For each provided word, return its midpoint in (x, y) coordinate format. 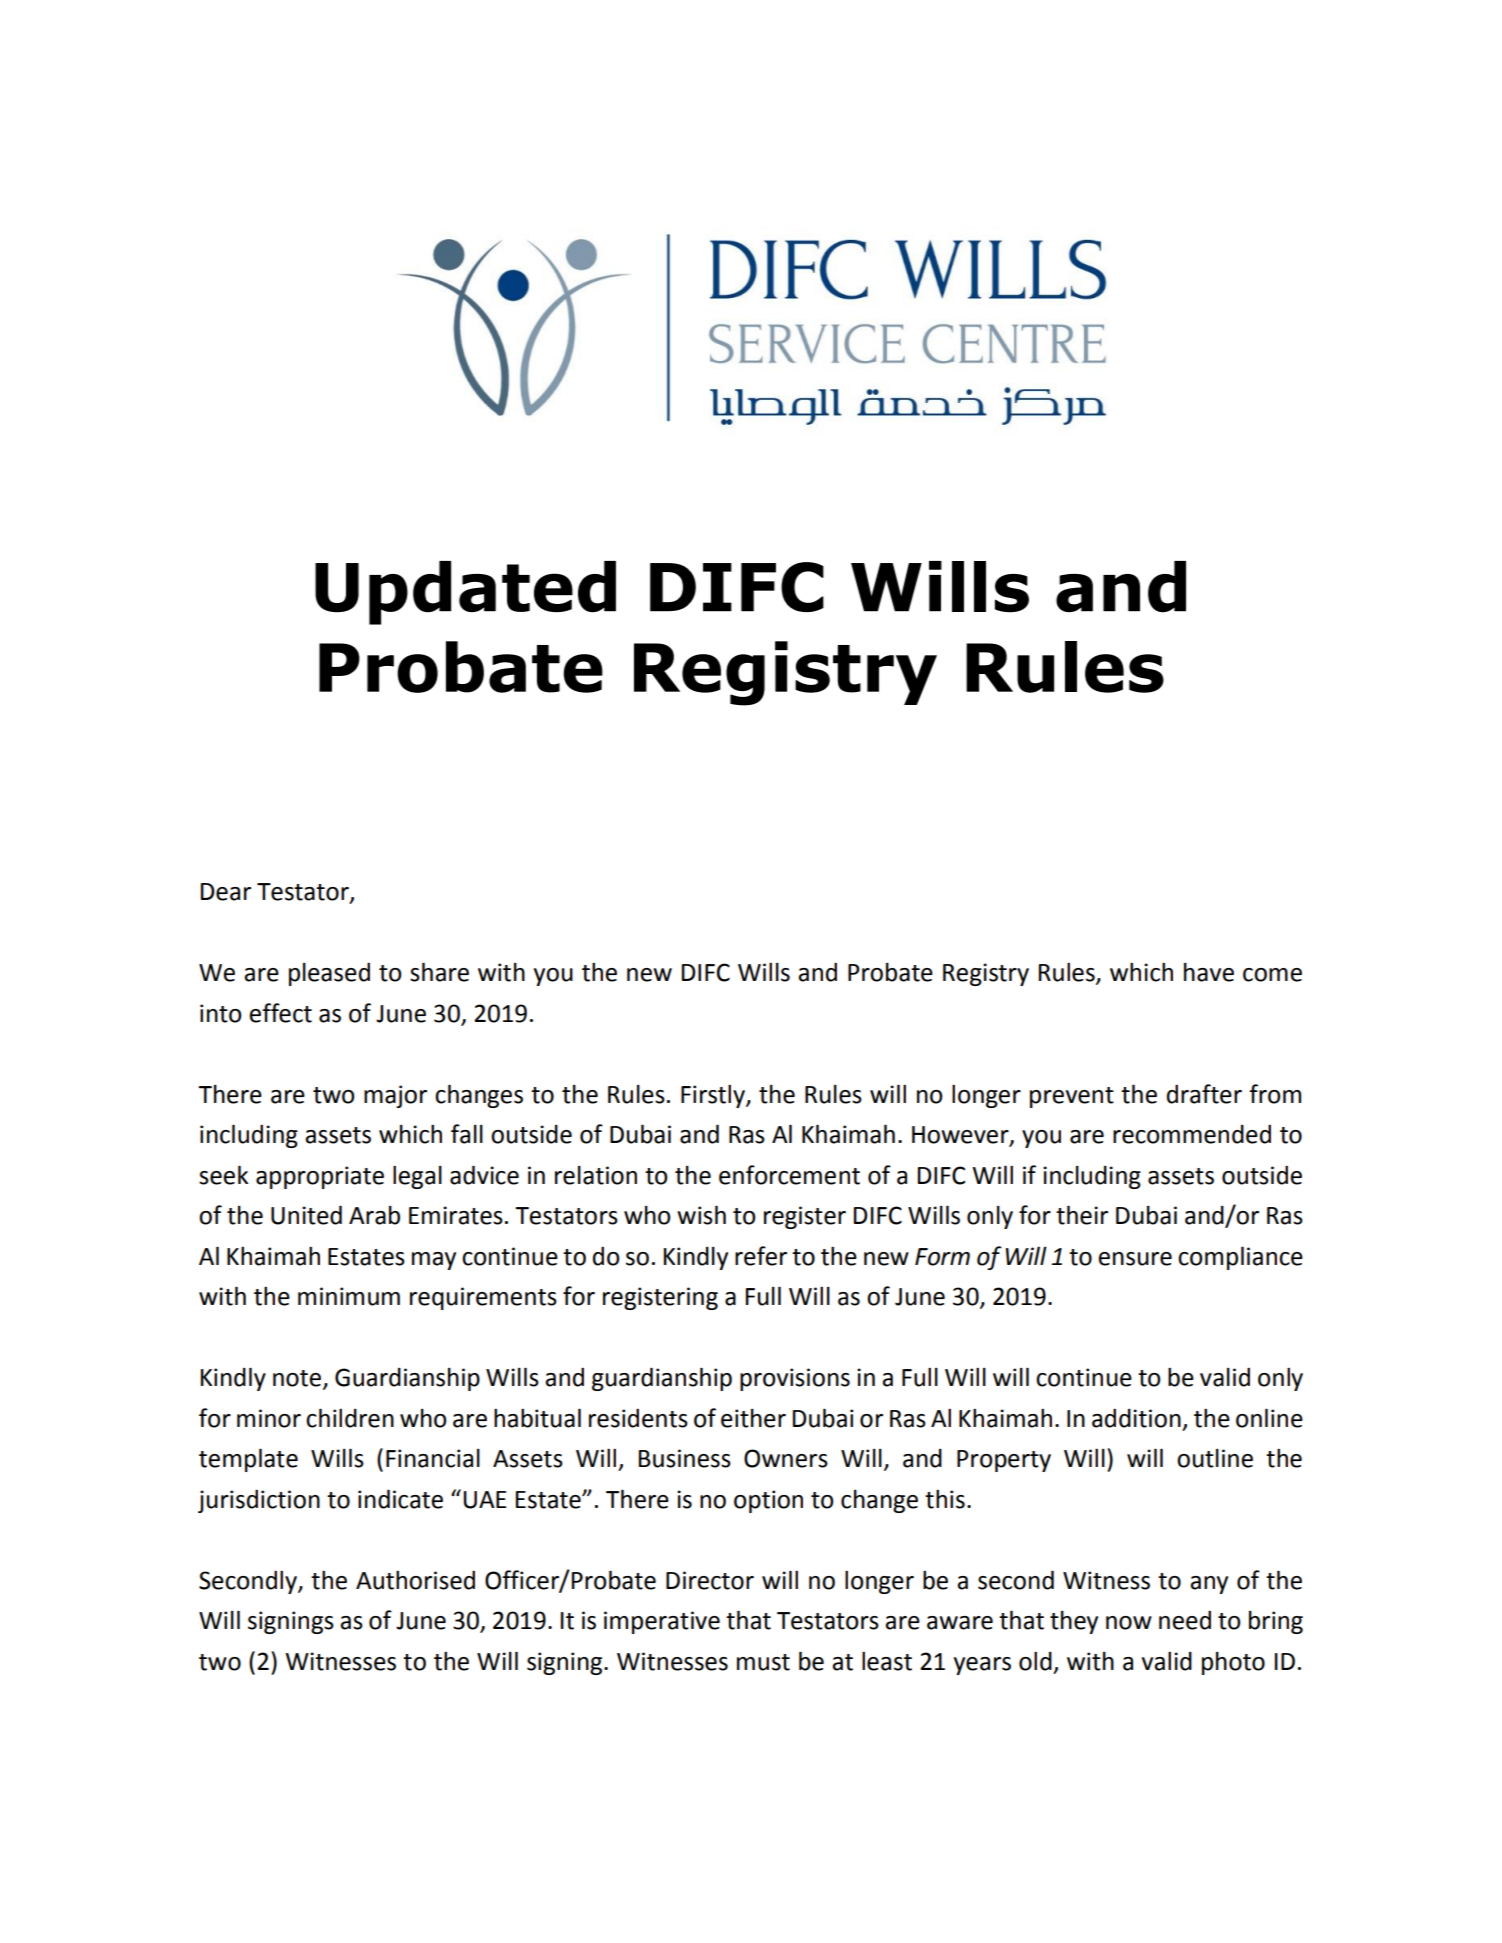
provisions (795, 1379)
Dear (226, 892)
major (395, 1096)
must (763, 1662)
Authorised (415, 1580)
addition (1136, 1418)
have (1209, 972)
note (298, 1379)
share (439, 972)
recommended (1192, 1134)
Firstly (714, 1096)
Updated (465, 593)
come (1272, 975)
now (1129, 1623)
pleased (329, 974)
